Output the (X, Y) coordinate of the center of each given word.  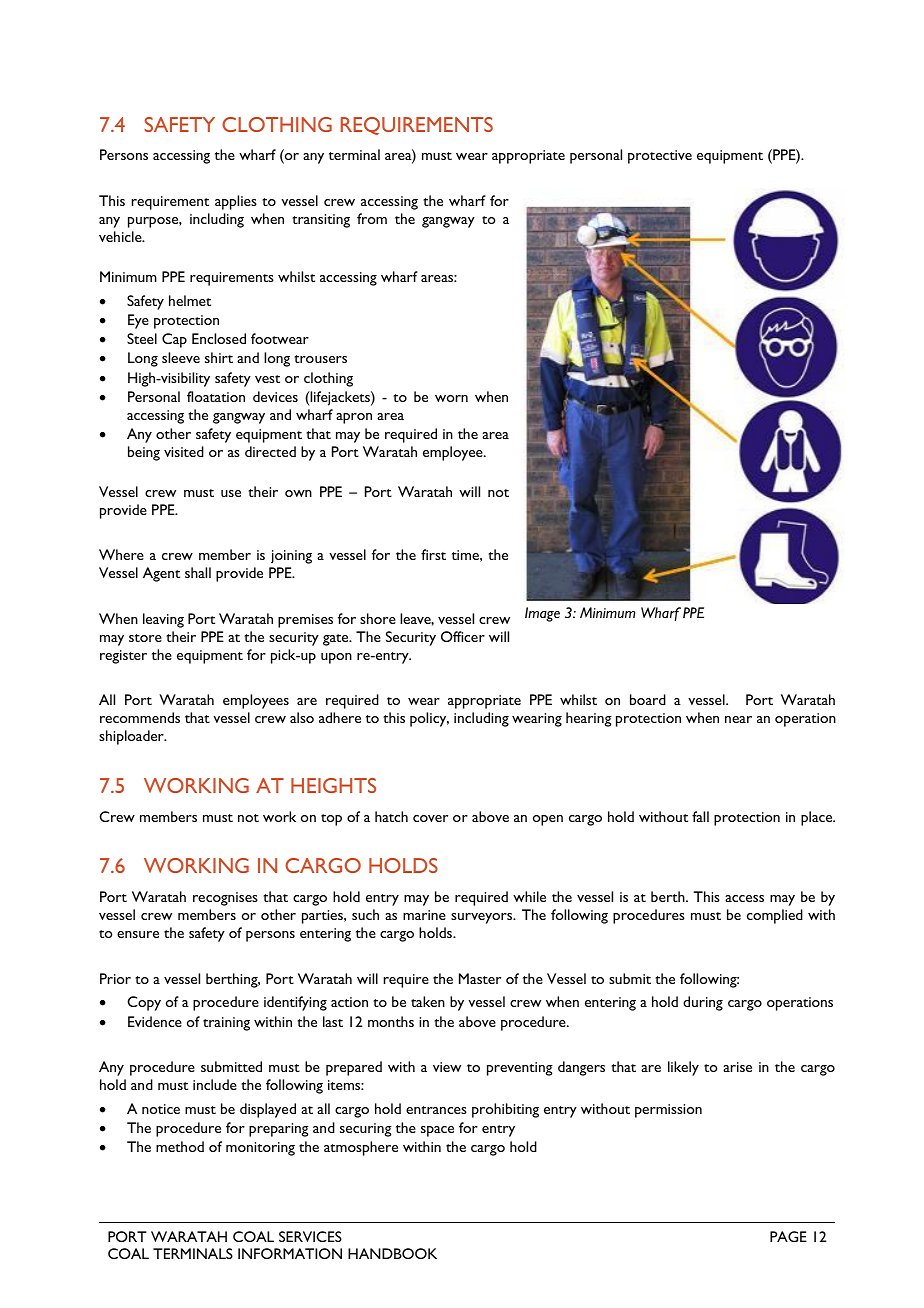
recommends (140, 717)
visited (184, 451)
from (372, 218)
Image (542, 614)
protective (660, 157)
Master (480, 978)
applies (236, 202)
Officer (463, 636)
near (738, 719)
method (180, 1146)
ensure (138, 934)
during (703, 1003)
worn (451, 398)
